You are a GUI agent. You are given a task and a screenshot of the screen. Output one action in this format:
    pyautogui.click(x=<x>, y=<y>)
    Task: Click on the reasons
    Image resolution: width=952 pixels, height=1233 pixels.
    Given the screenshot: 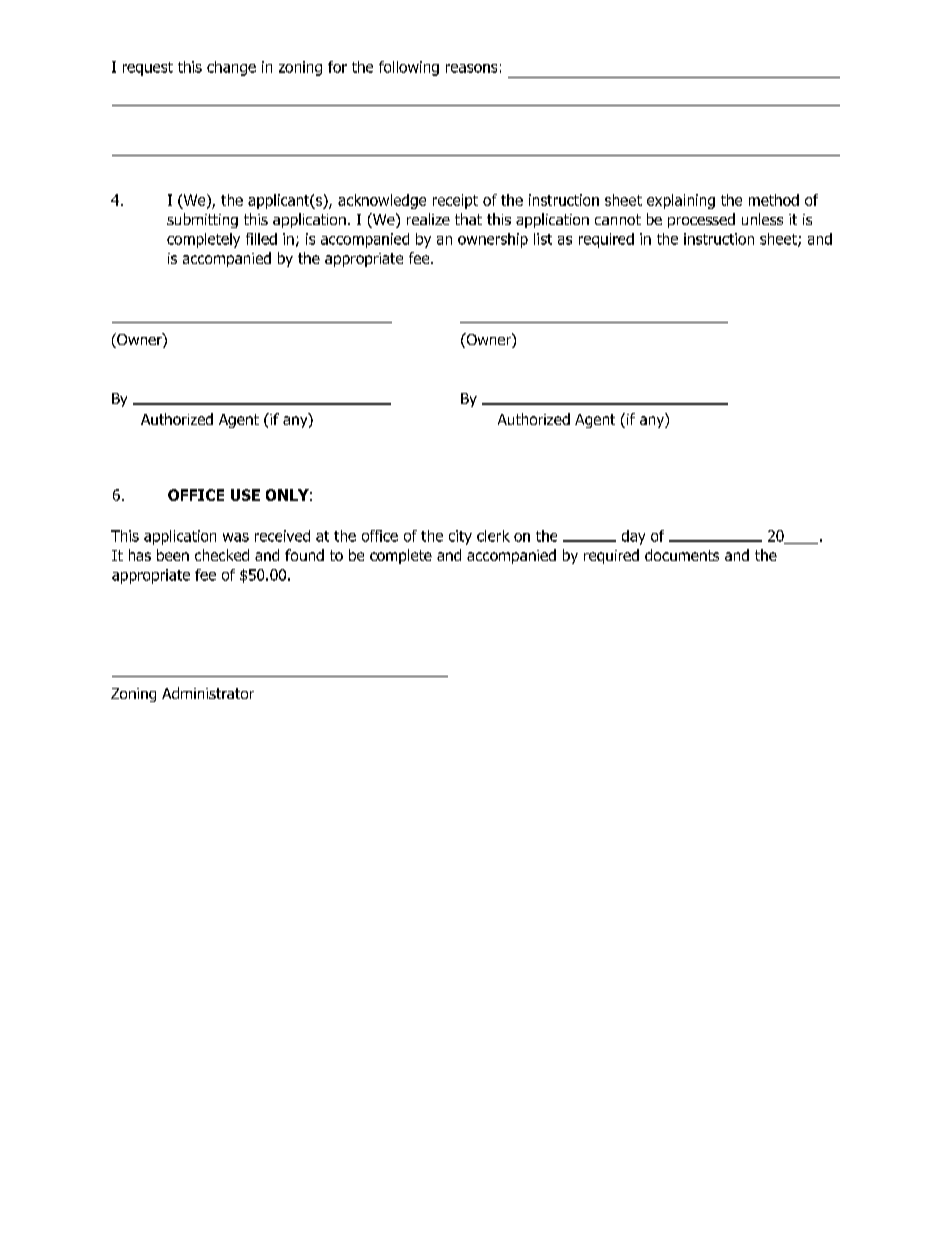 What is the action you would take?
    pyautogui.click(x=471, y=68)
